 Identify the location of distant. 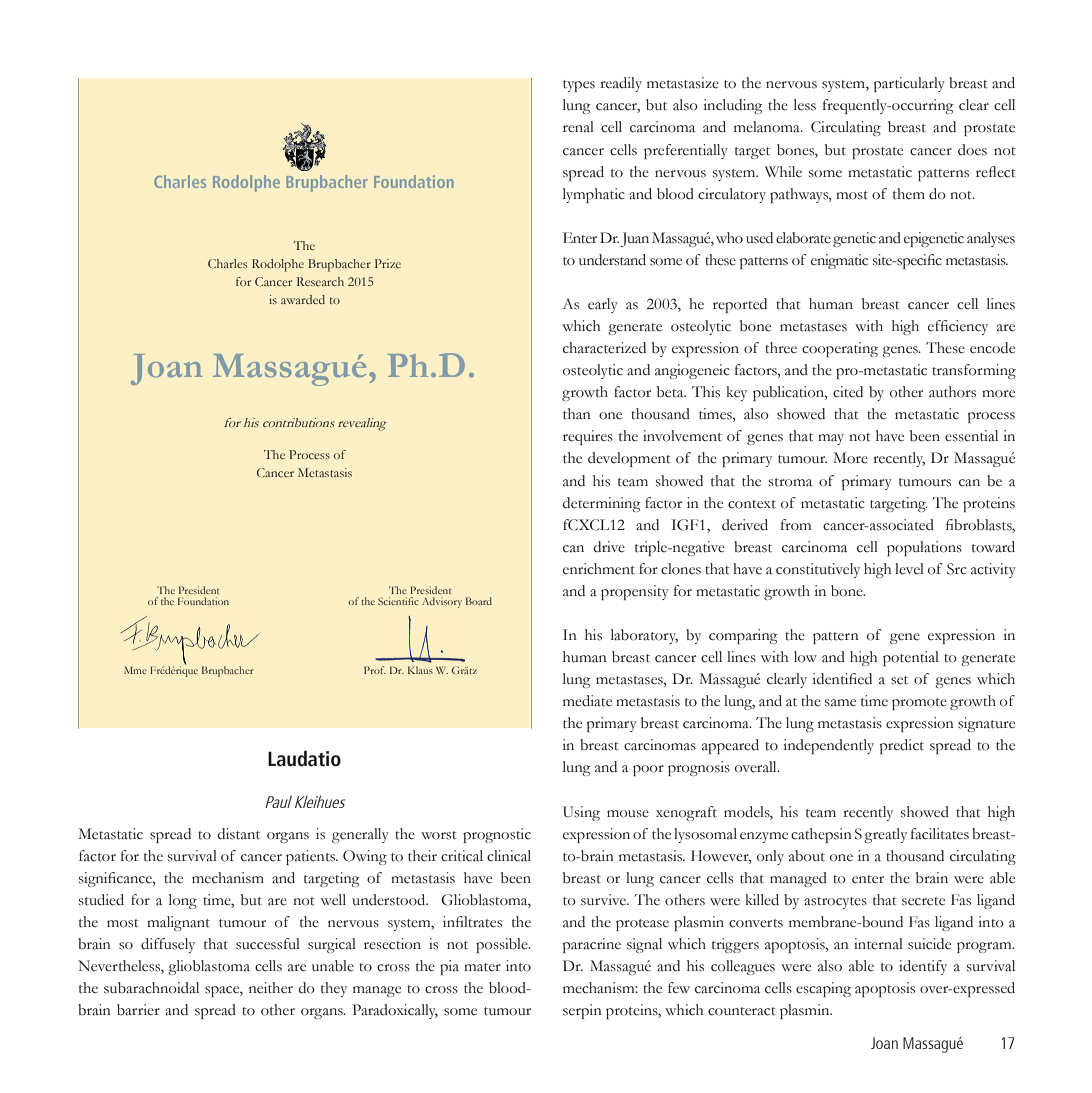
(239, 834).
